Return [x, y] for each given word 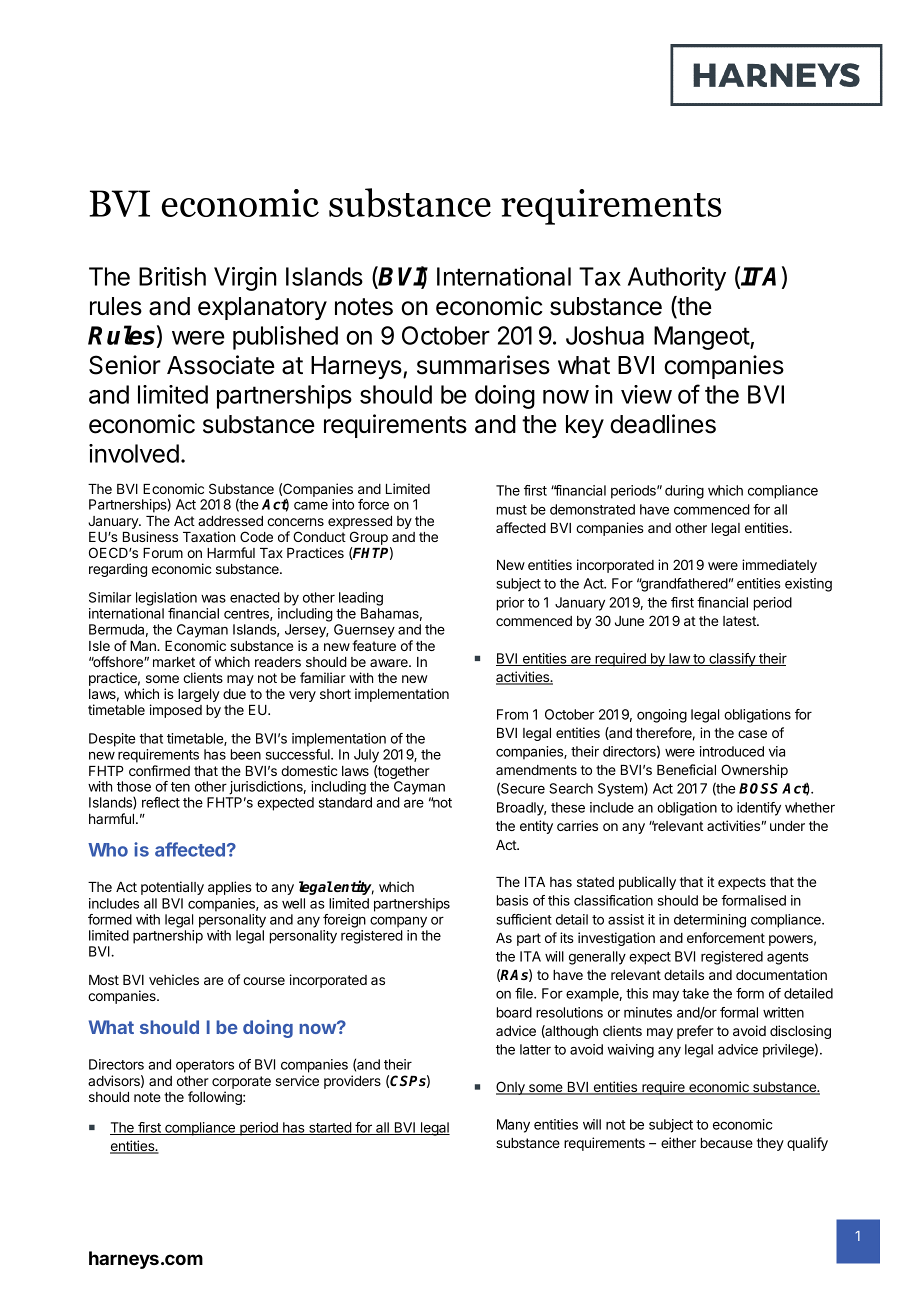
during [684, 492]
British [172, 276]
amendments [536, 770]
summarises [483, 365]
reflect [161, 802]
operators [205, 1066]
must [512, 510]
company [398, 922]
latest [740, 621]
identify [759, 809]
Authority [677, 279]
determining [710, 921]
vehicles [174, 979]
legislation [166, 599]
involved [134, 453]
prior [510, 604]
